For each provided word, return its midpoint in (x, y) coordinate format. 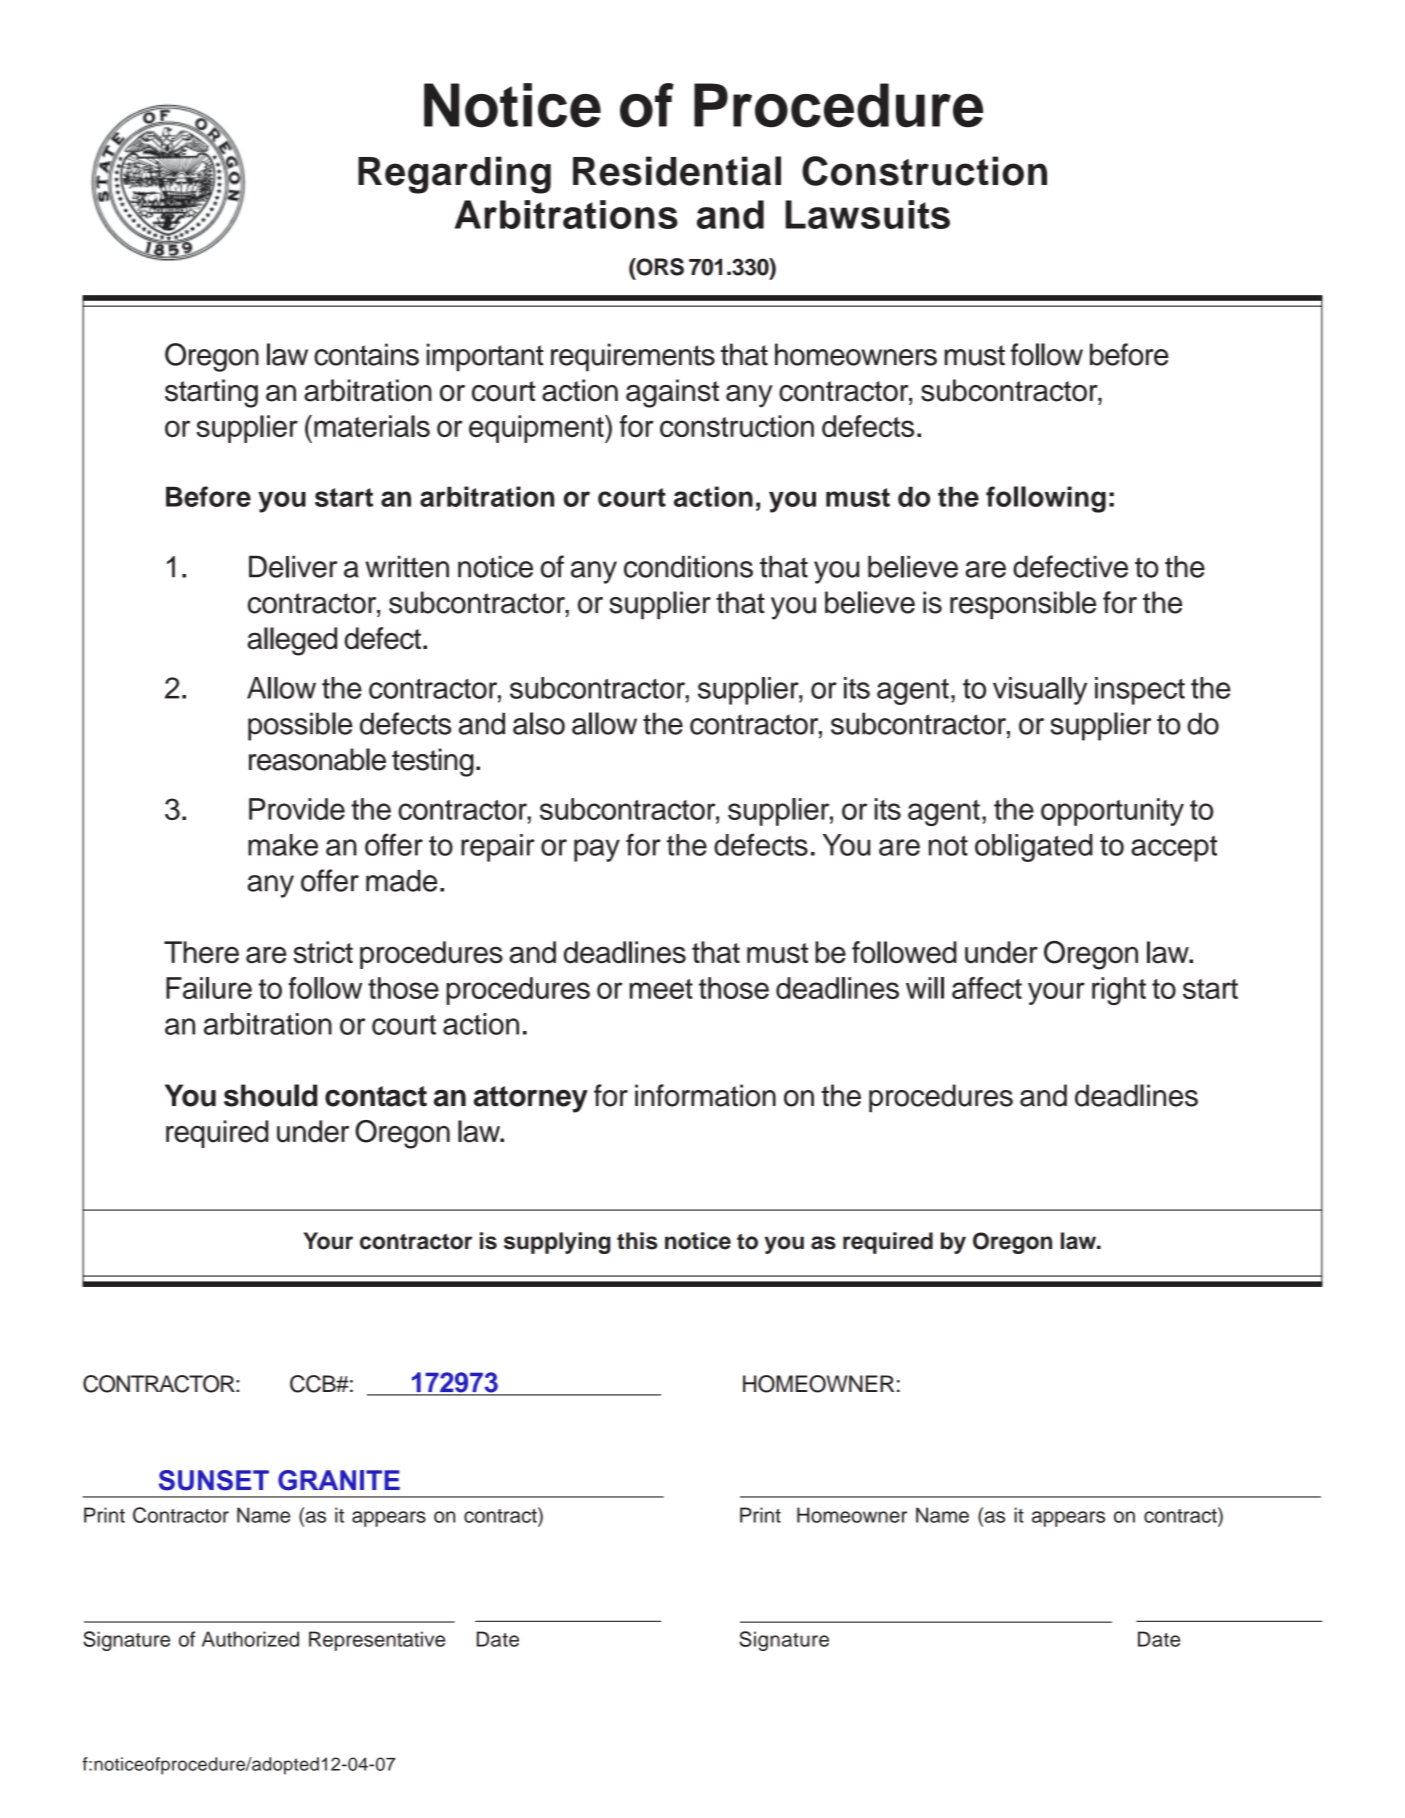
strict (323, 952)
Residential (677, 171)
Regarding (454, 175)
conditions (688, 567)
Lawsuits (867, 214)
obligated (1034, 848)
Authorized (250, 1639)
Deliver (293, 567)
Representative (377, 1641)
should (270, 1095)
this (637, 1241)
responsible (1023, 605)
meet (661, 989)
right (1119, 991)
